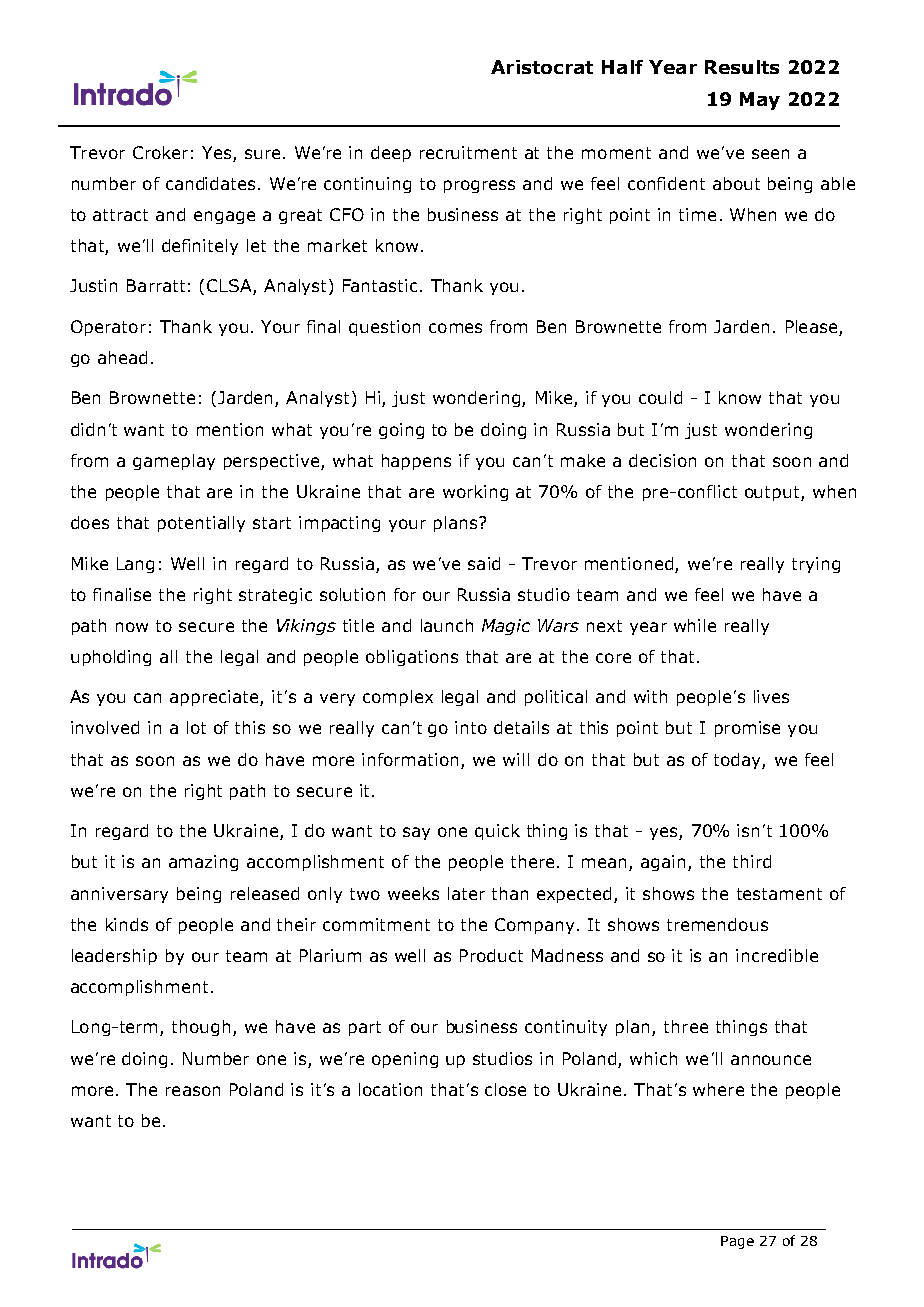 Image resolution: width=924 pixels, height=1307 pixels. I want to click on ahead, so click(122, 357).
